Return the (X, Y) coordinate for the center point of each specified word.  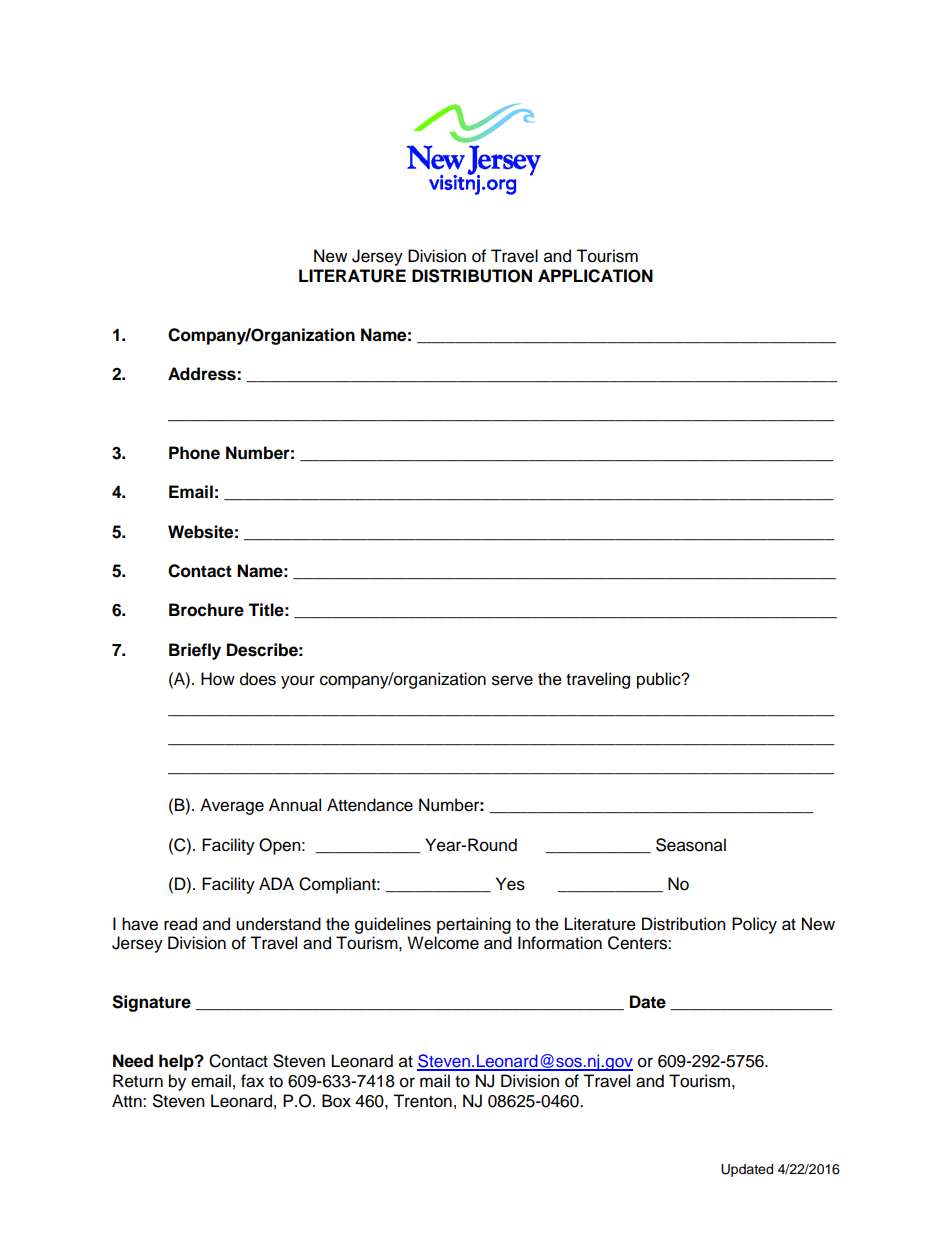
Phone (194, 453)
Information (560, 943)
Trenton (422, 1101)
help (177, 1062)
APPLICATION (595, 276)
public (660, 680)
